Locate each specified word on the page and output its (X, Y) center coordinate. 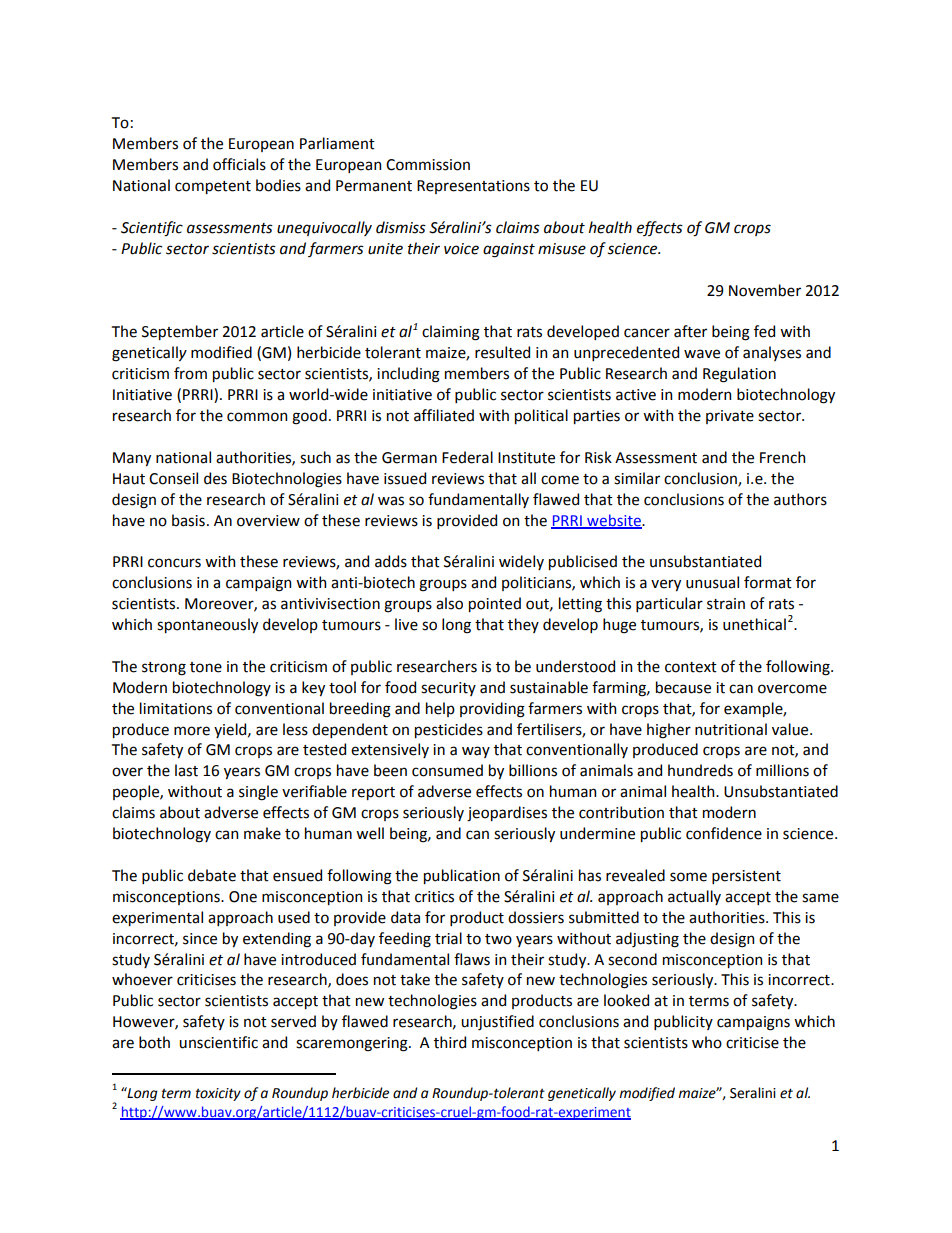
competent (213, 187)
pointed (495, 604)
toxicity (218, 1094)
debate (212, 875)
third (450, 1042)
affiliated (444, 415)
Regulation (739, 375)
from (190, 373)
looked (626, 1000)
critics (434, 897)
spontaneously (207, 625)
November (765, 290)
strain (726, 604)
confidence (724, 833)
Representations (473, 187)
